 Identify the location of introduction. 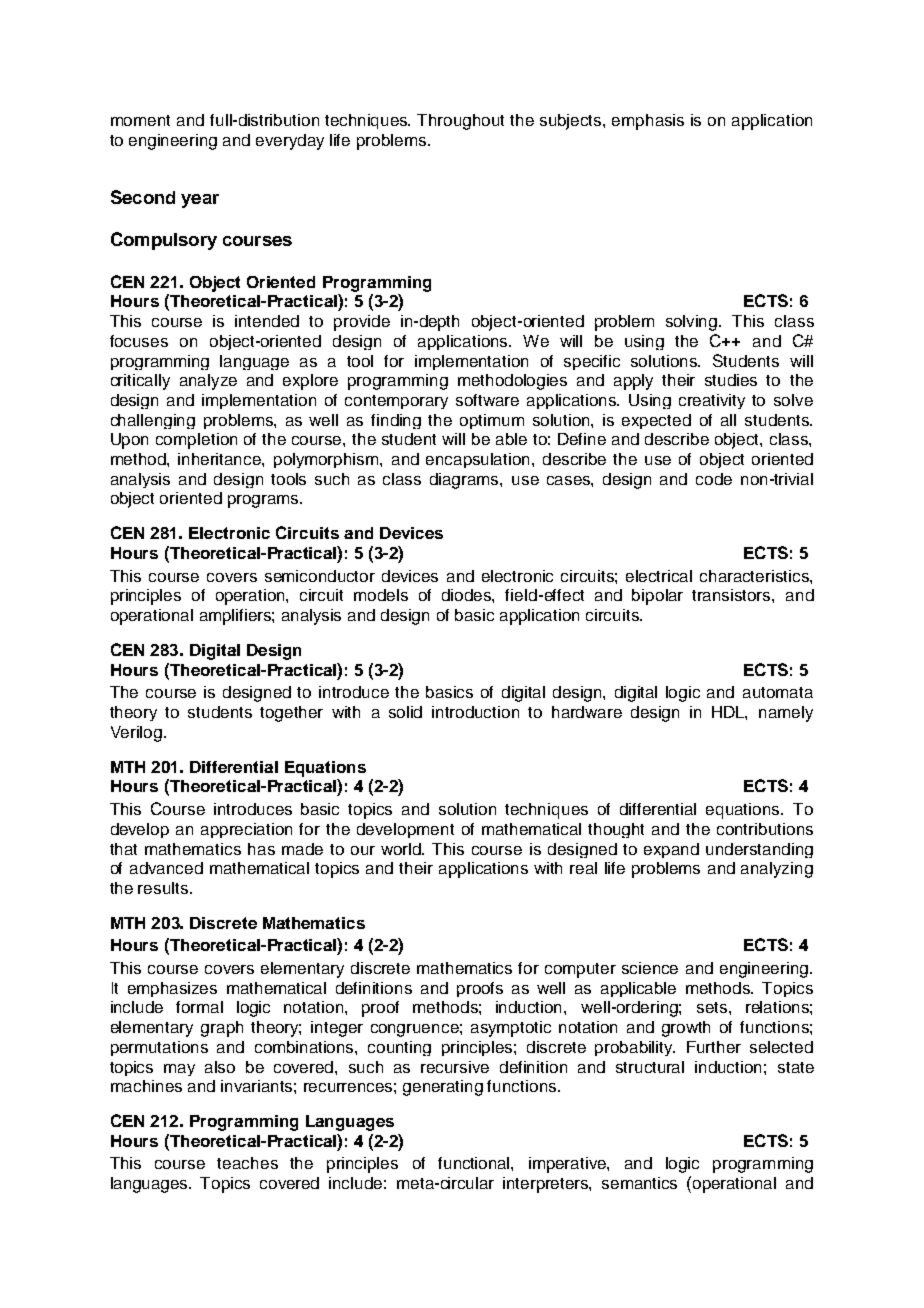
(475, 712).
